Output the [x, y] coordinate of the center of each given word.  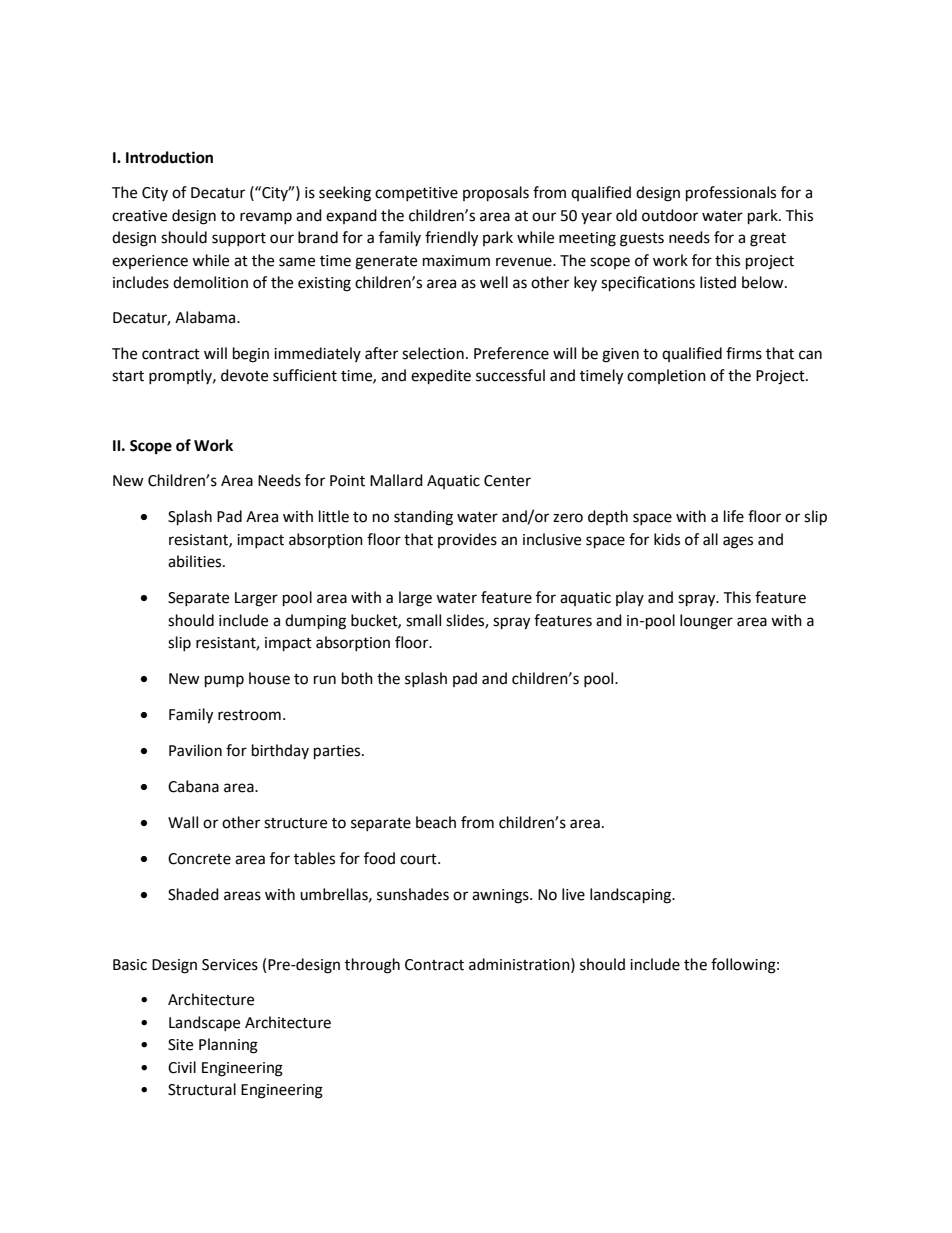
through [372, 966]
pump [224, 681]
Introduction [169, 157]
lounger [706, 622]
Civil [182, 1067]
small [423, 620]
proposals [496, 194]
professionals [731, 194]
